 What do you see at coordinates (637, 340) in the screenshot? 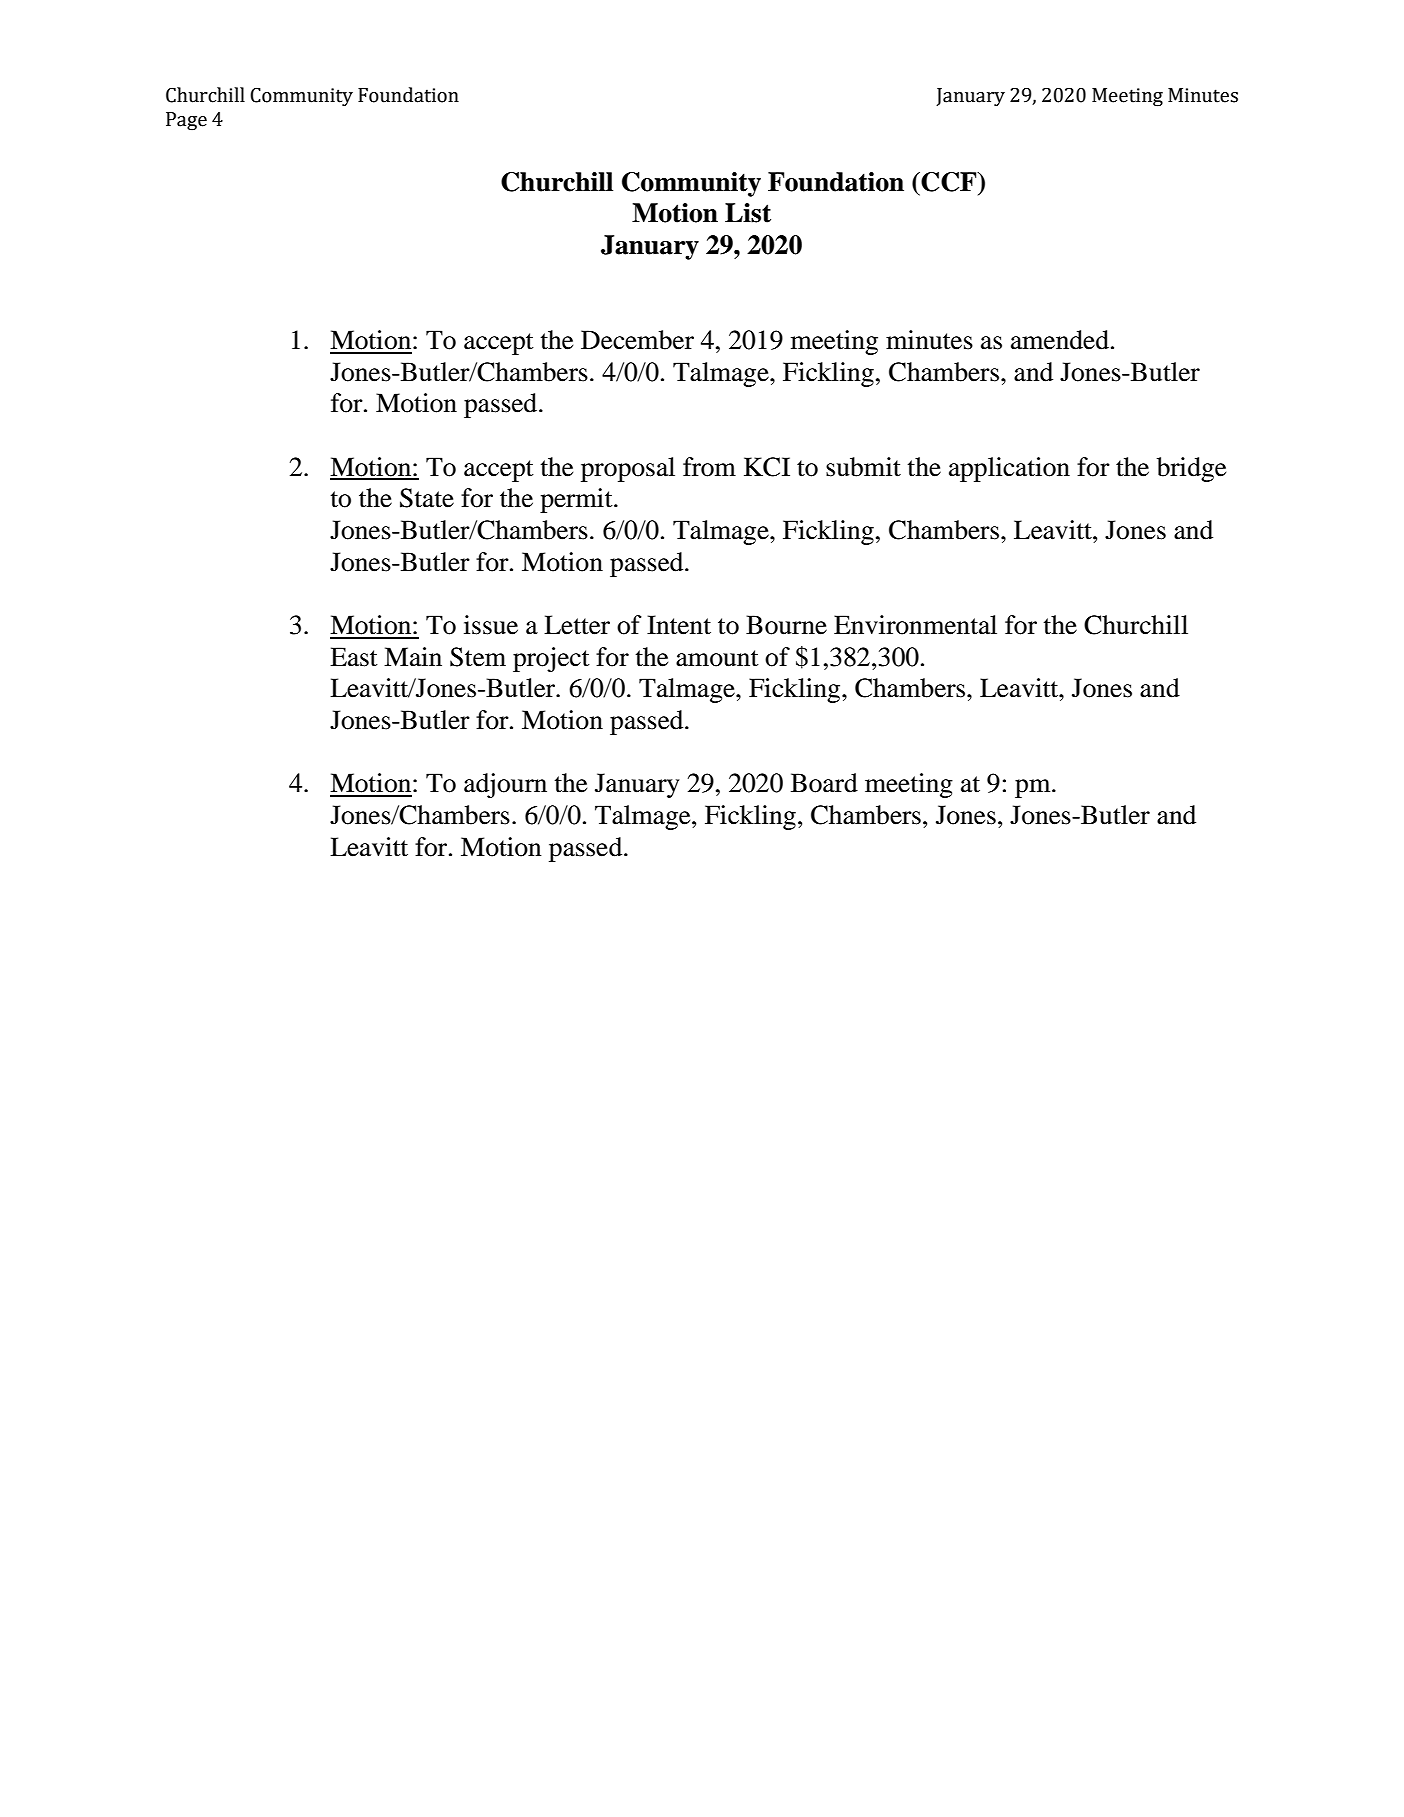
I see `December` at bounding box center [637, 340].
